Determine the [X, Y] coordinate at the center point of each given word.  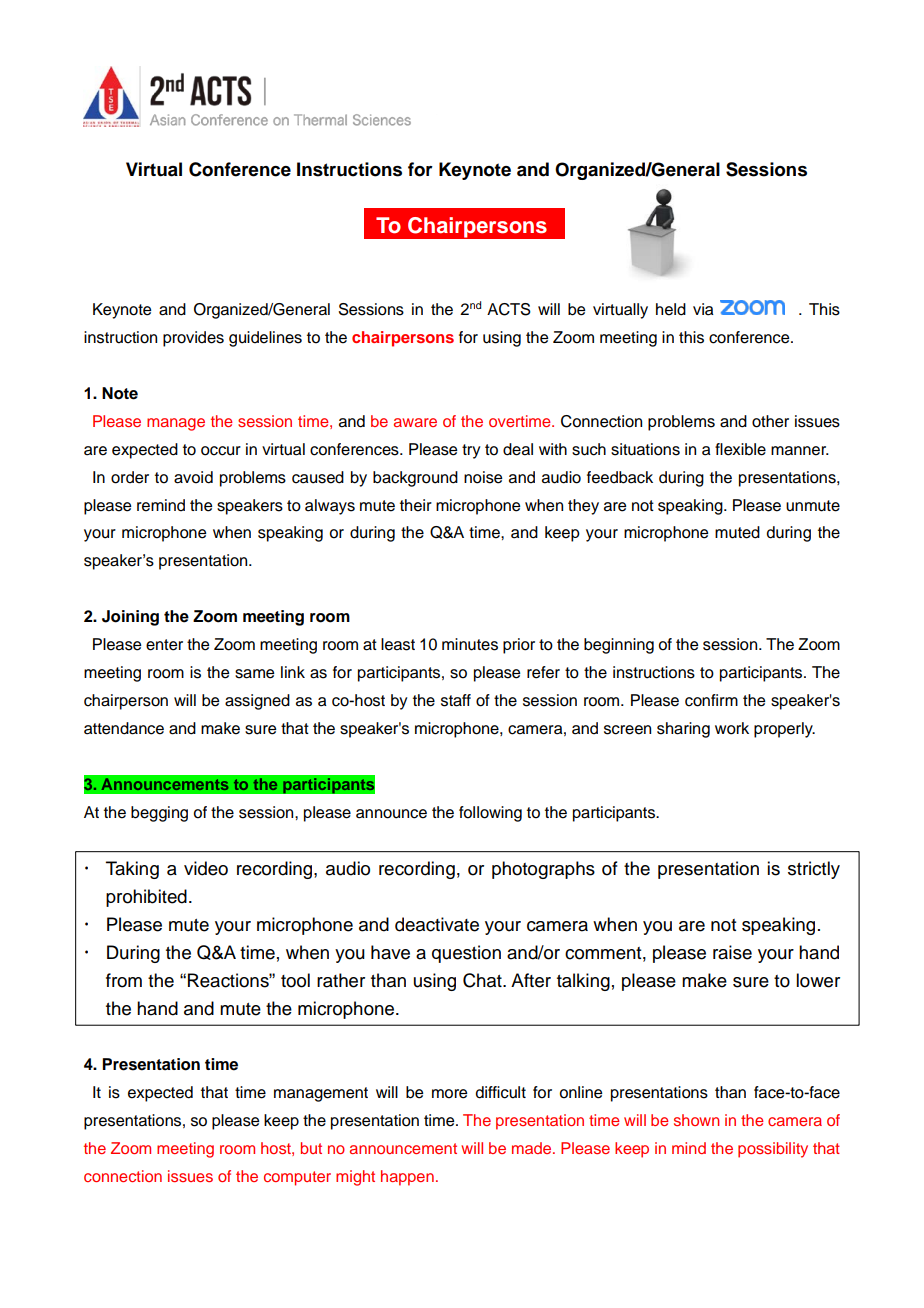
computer [297, 1178]
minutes [470, 644]
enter [164, 645]
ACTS [509, 309]
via [703, 309]
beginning [619, 646]
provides [193, 339]
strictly [814, 870]
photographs [543, 870]
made [533, 1148]
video [206, 868]
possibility [773, 1150]
